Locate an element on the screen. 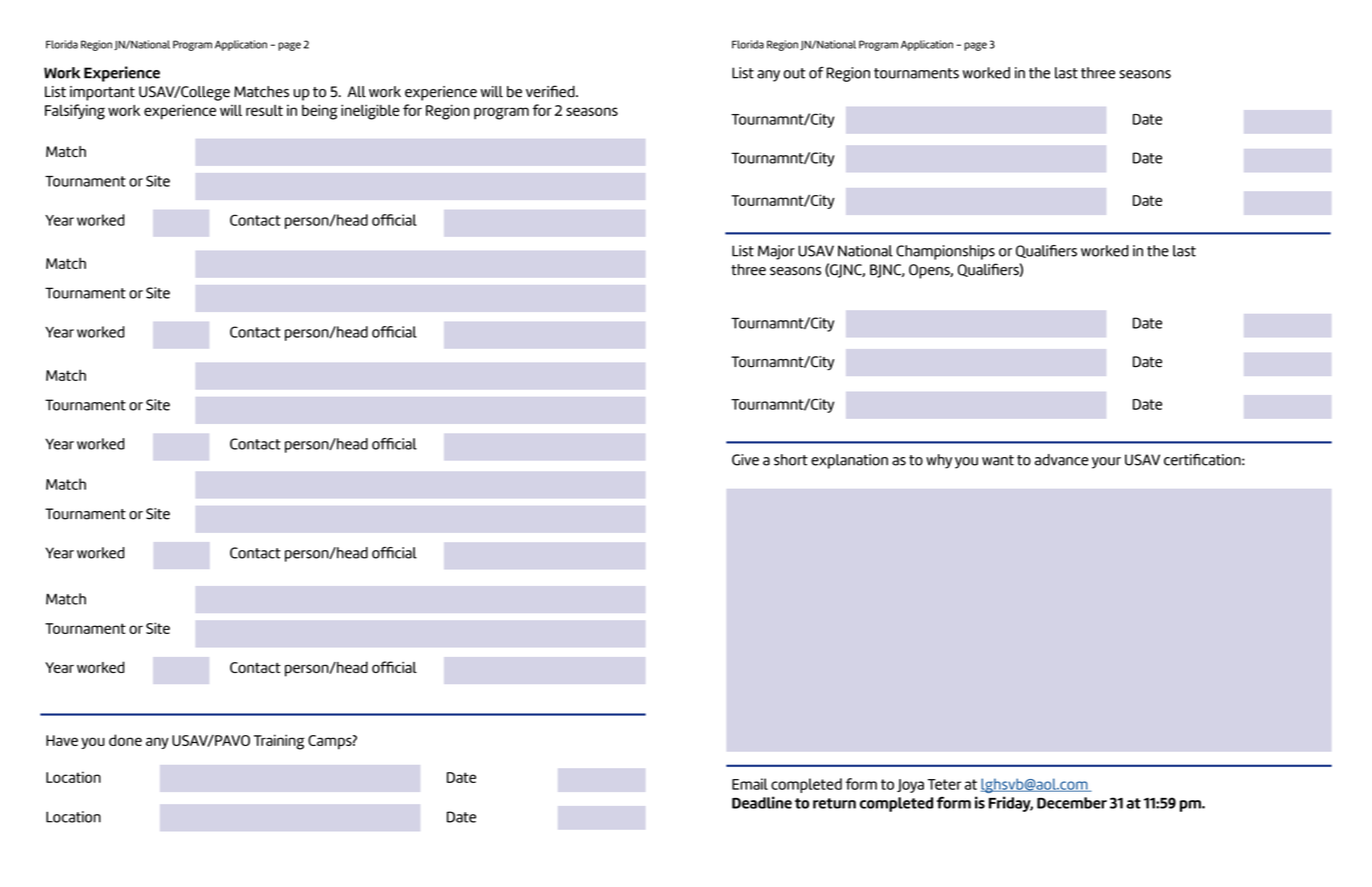 This screenshot has width=1372, height=887. Training is located at coordinates (279, 742).
